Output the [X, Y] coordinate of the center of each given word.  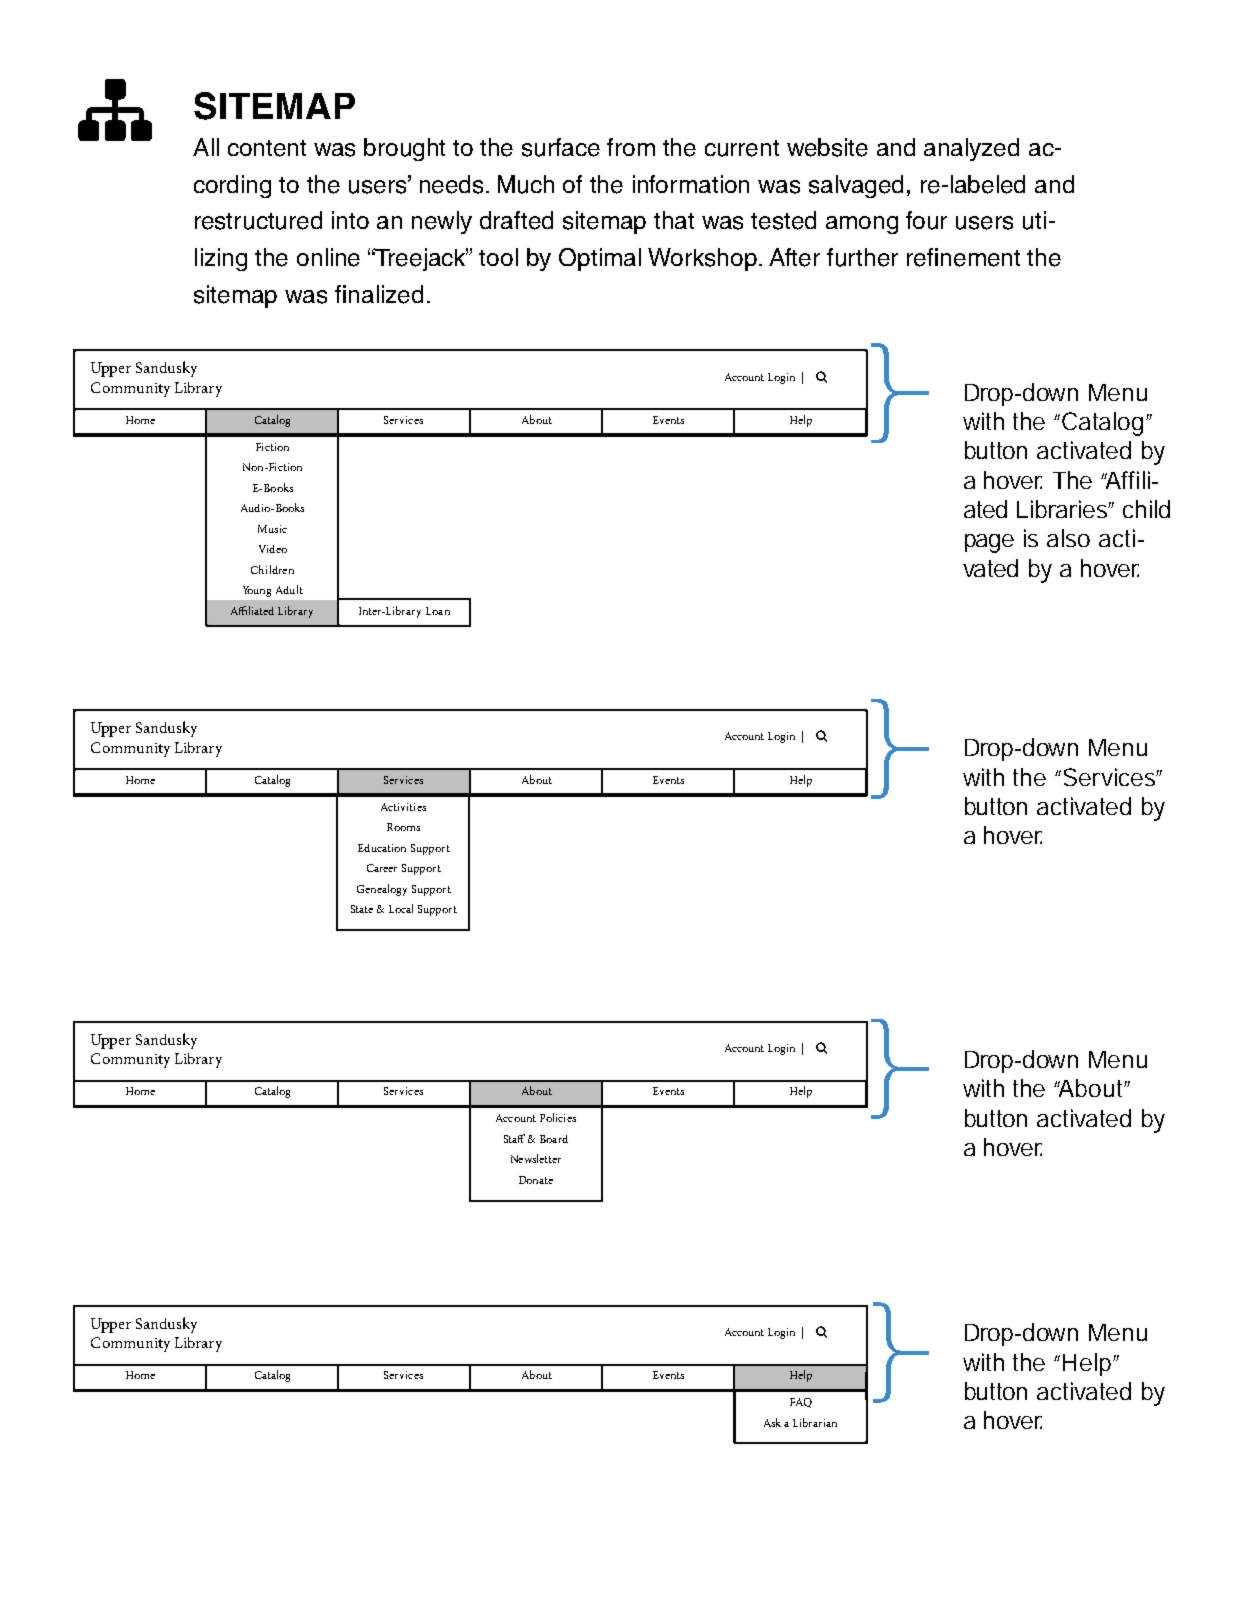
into [350, 220]
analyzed [971, 149]
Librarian [815, 1422]
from [631, 147]
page [989, 543]
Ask [772, 1422]
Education [382, 848]
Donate [536, 1180]
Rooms [403, 827]
